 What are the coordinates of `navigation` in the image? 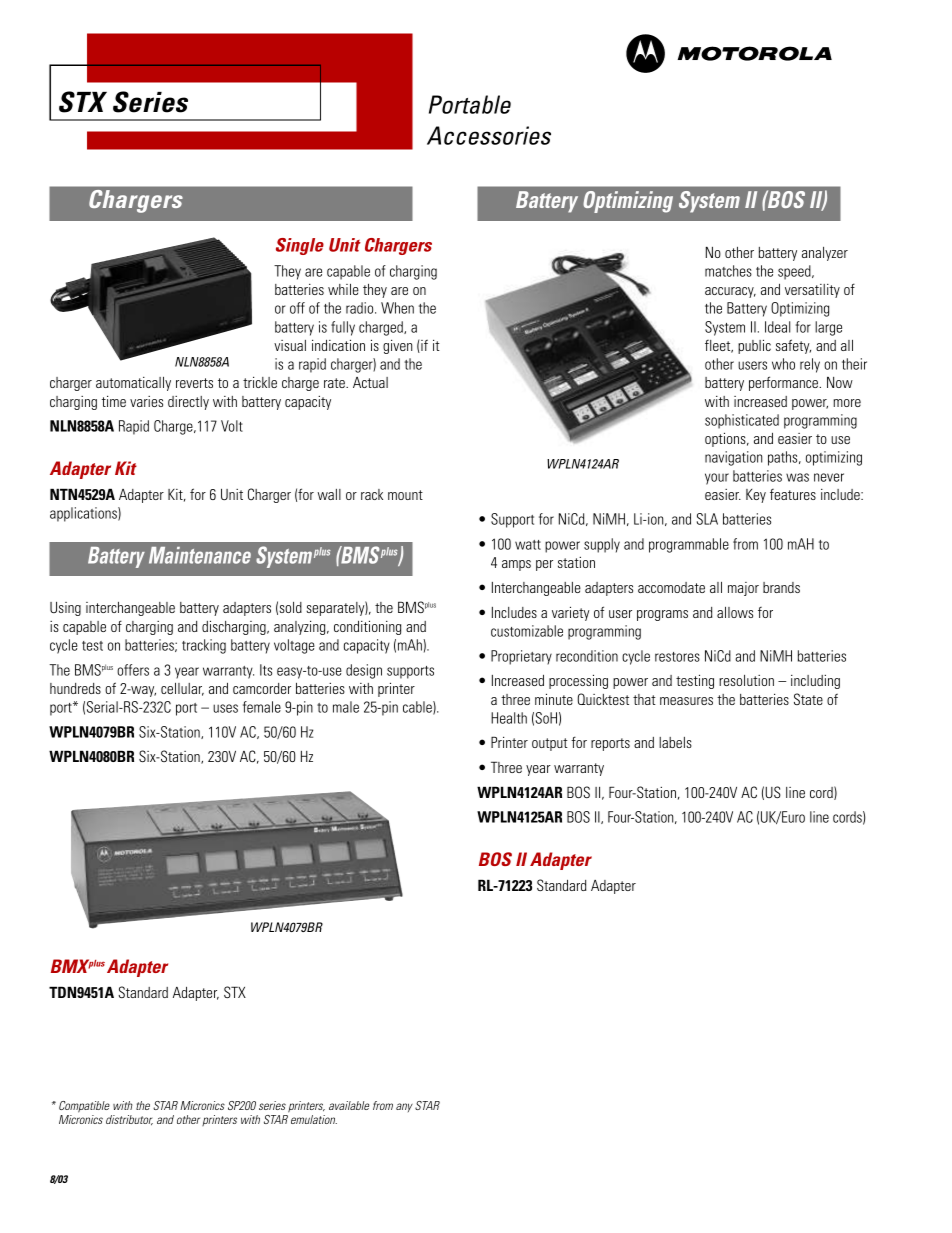 It's located at (733, 458).
